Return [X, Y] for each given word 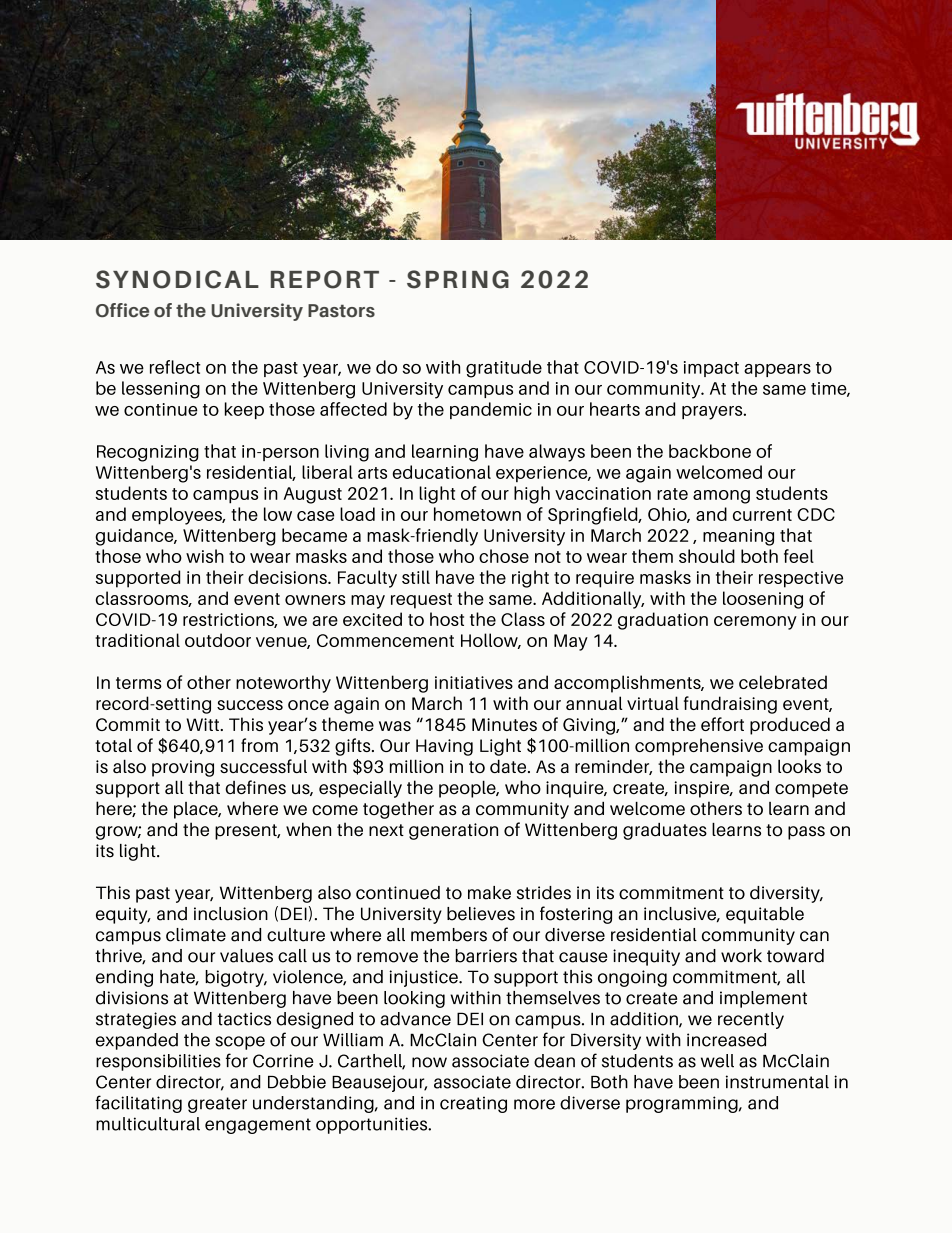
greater [217, 1105]
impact [711, 369]
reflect [175, 367]
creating [473, 1104]
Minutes [504, 724]
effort [722, 724]
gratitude [504, 369]
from [259, 745]
